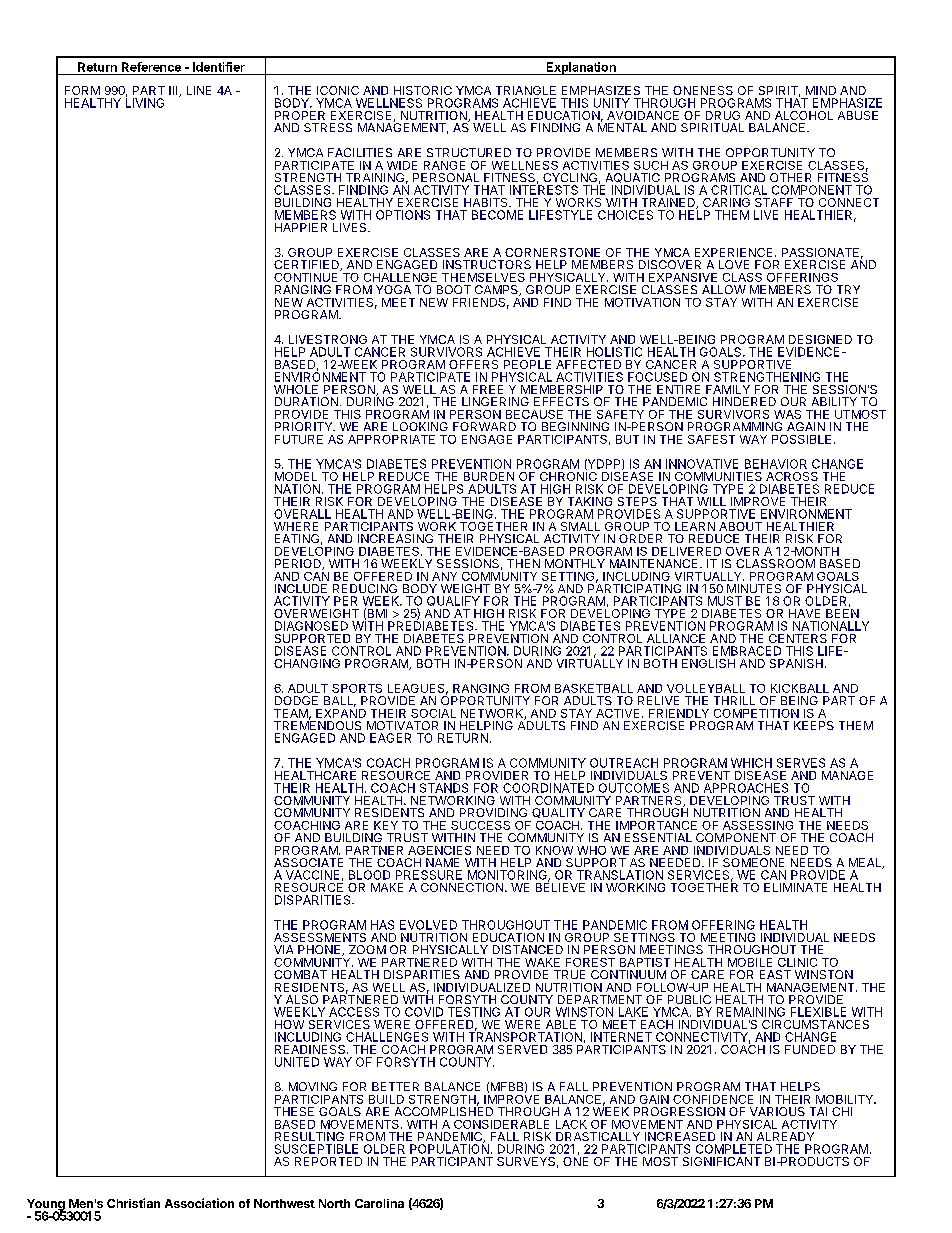 Image resolution: width=952 pixels, height=1233 pixels. Describe the element at coordinates (488, 389) in the screenshot. I see `FREE` at that location.
